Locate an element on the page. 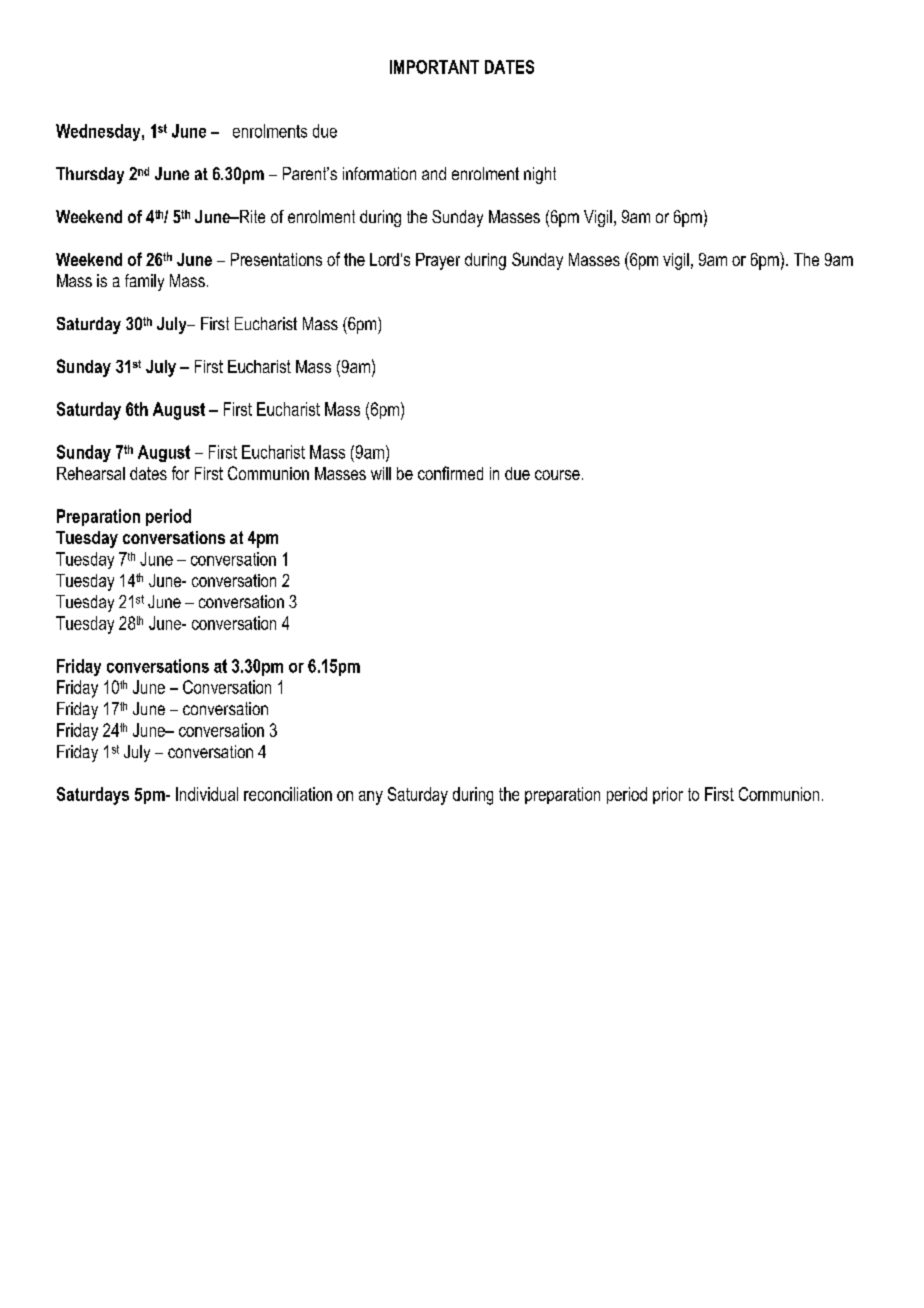 This document has width=924, height=1308. family is located at coordinates (144, 282).
